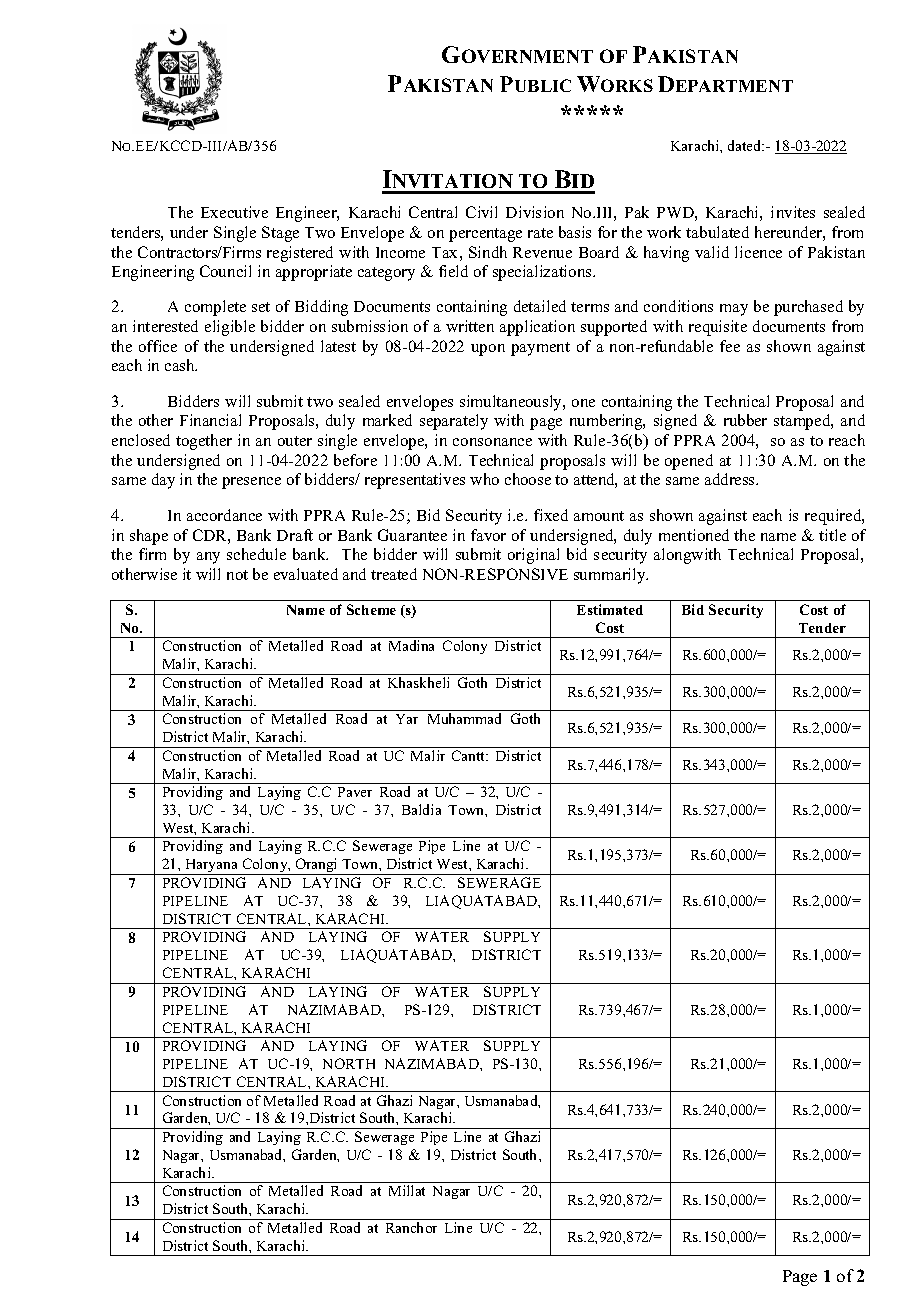 The image size is (924, 1308). Describe the element at coordinates (610, 609) in the page. I see `Estimated` at that location.
